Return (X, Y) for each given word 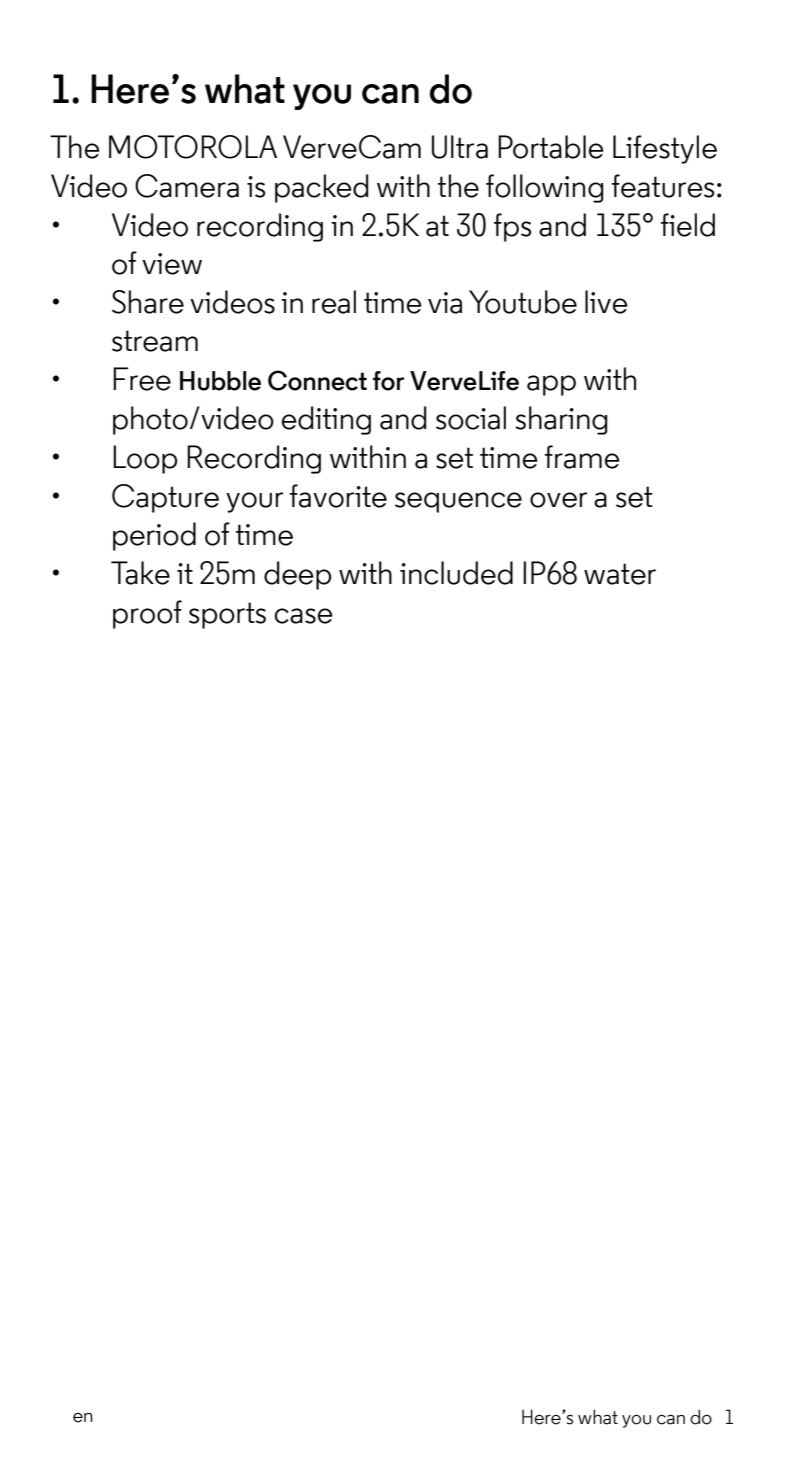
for (388, 381)
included (456, 573)
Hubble (220, 381)
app (551, 385)
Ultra (460, 147)
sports (227, 615)
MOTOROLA (193, 147)
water (620, 574)
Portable (551, 147)
